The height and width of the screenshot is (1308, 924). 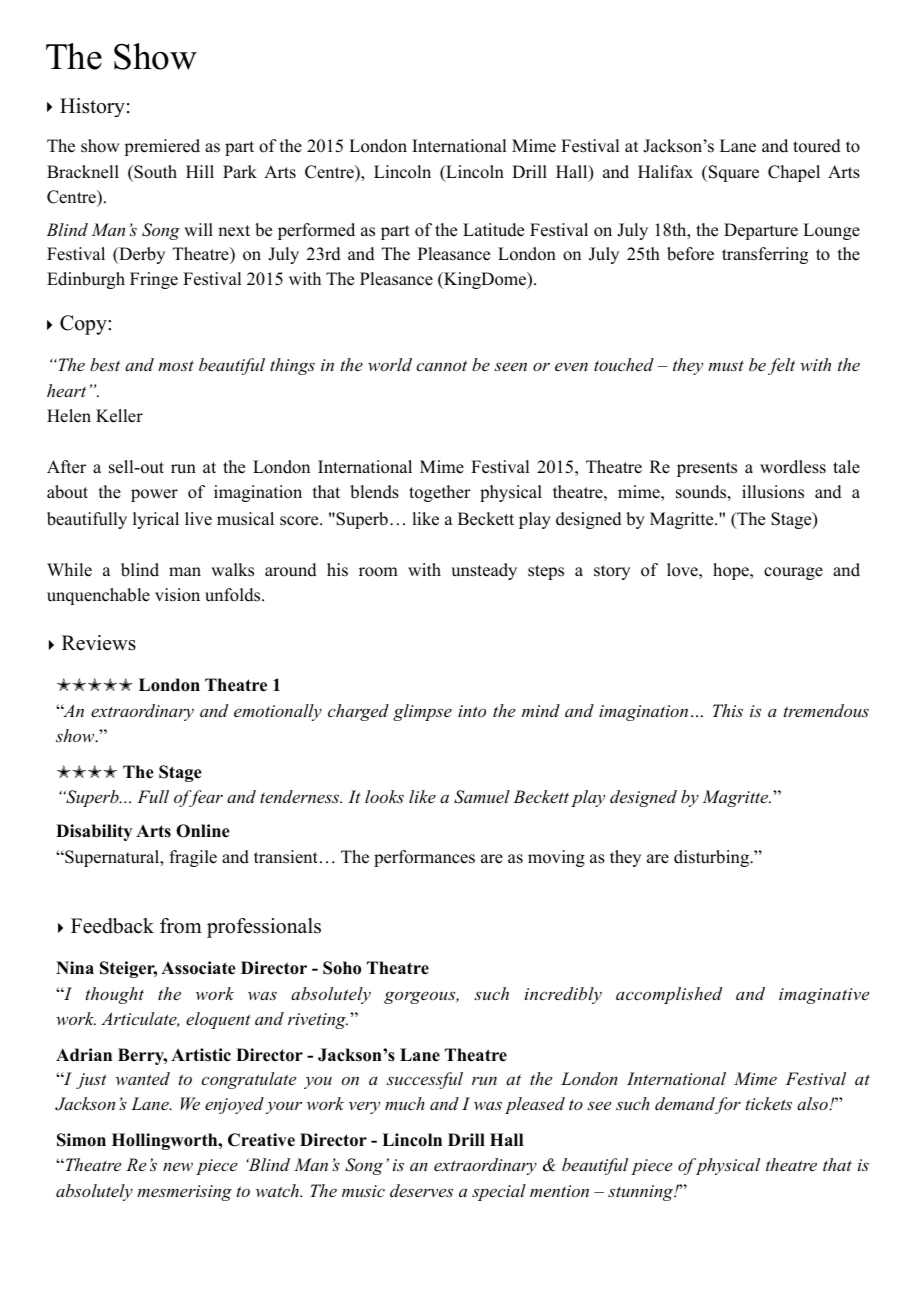 What do you see at coordinates (181, 926) in the screenshot?
I see `from` at bounding box center [181, 926].
